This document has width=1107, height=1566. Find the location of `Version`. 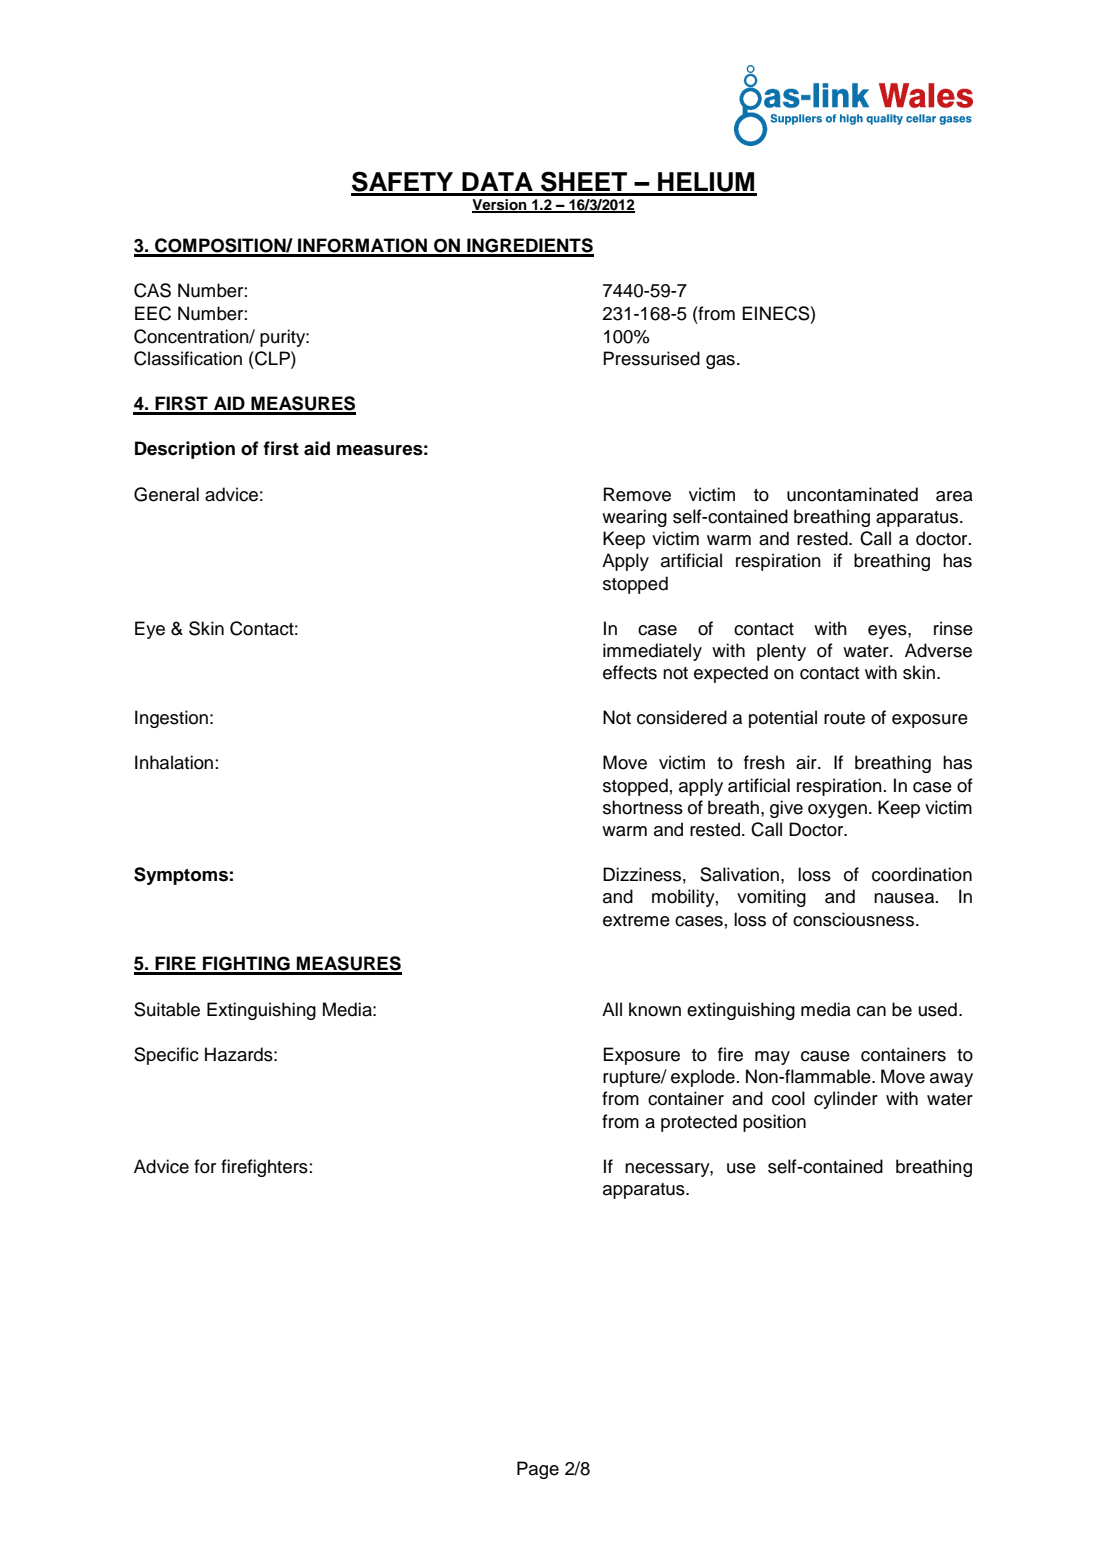

Version is located at coordinates (500, 206).
